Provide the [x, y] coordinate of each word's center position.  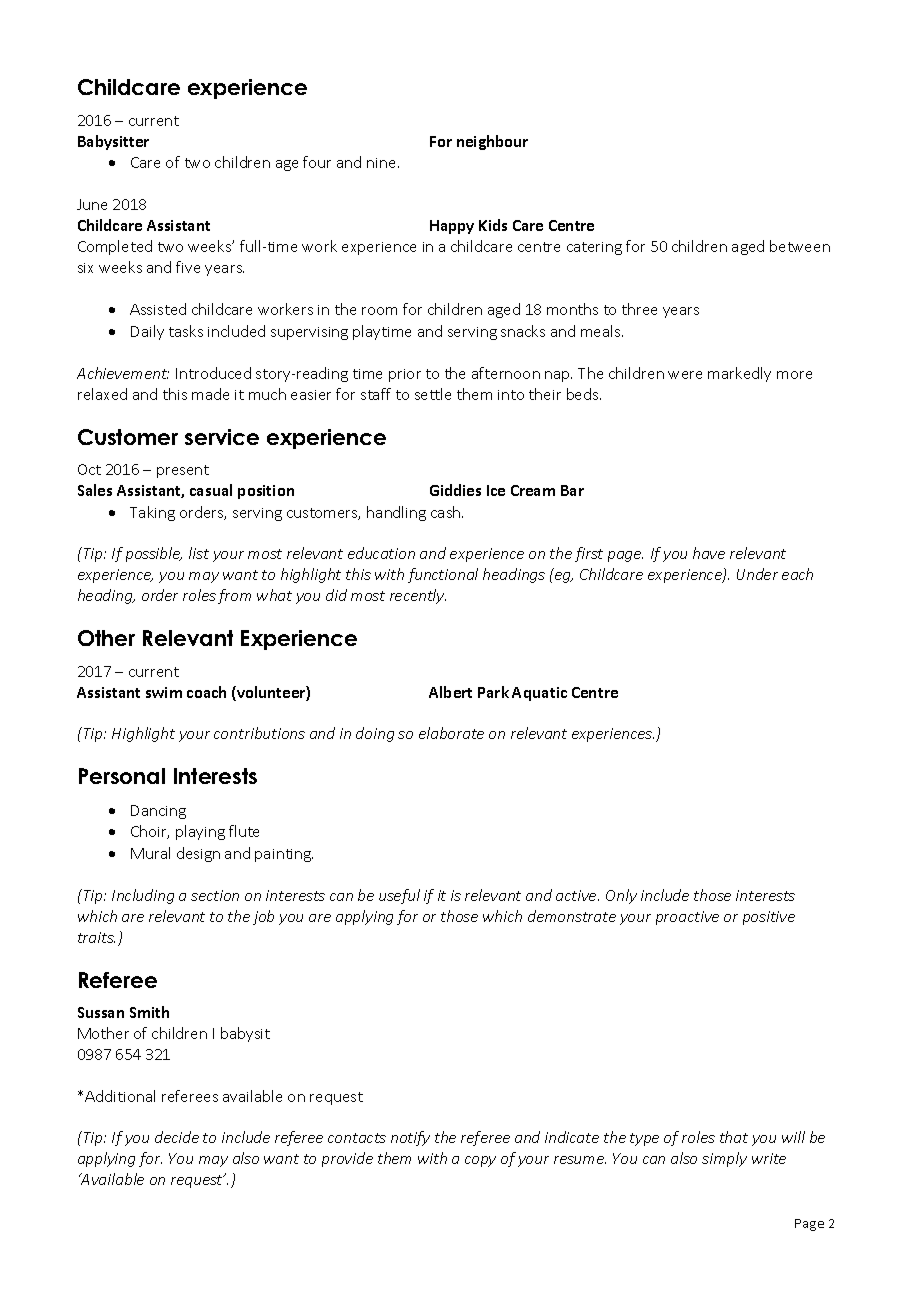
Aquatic [539, 694]
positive [769, 918]
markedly [739, 374]
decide [177, 1137]
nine [383, 163]
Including [143, 896]
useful [399, 896]
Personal [122, 776]
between [800, 246]
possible [154, 554]
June [92, 204]
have [709, 553]
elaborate [451, 733]
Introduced [213, 373]
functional [443, 575]
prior [405, 375]
